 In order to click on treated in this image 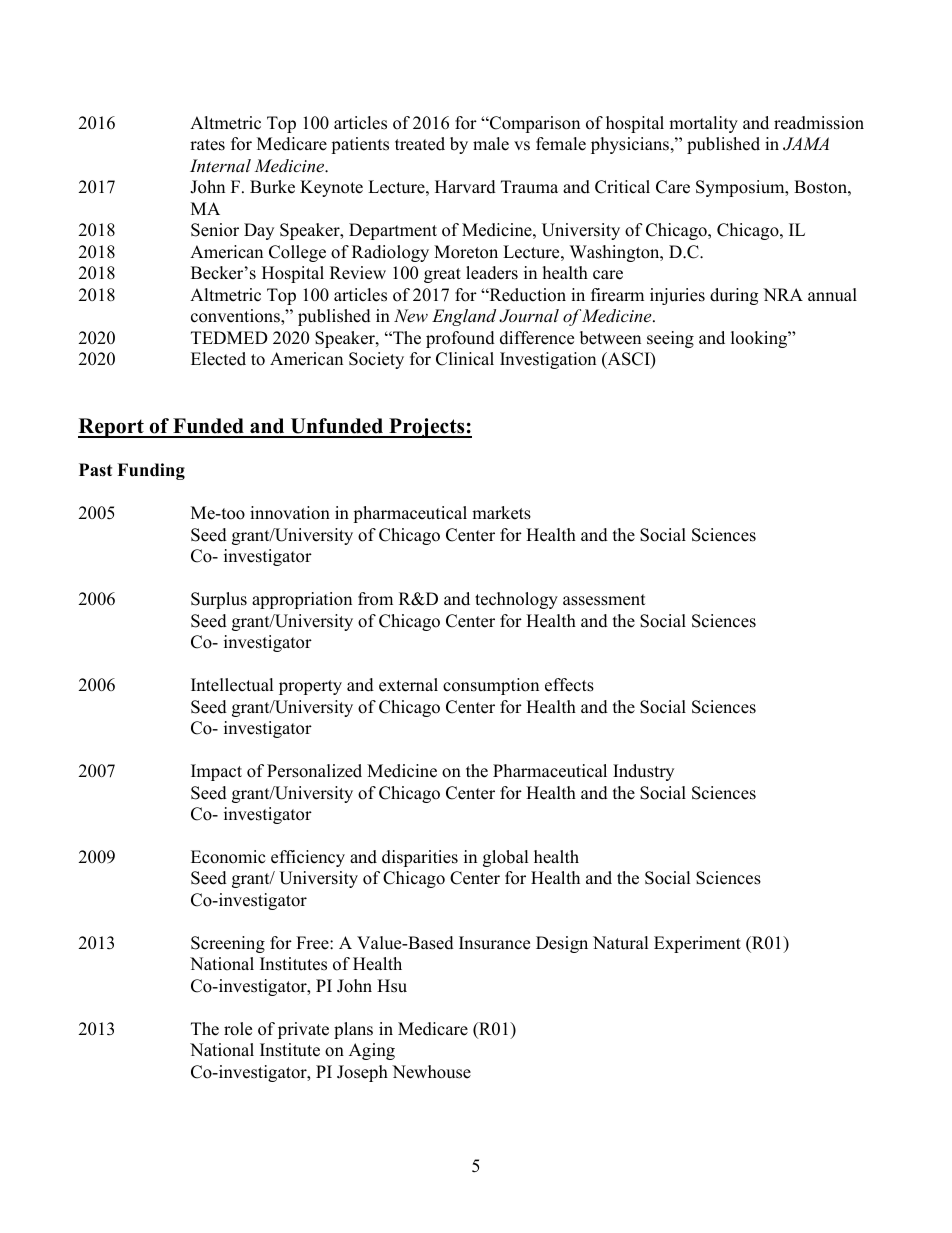, I will do `click(420, 144)`.
